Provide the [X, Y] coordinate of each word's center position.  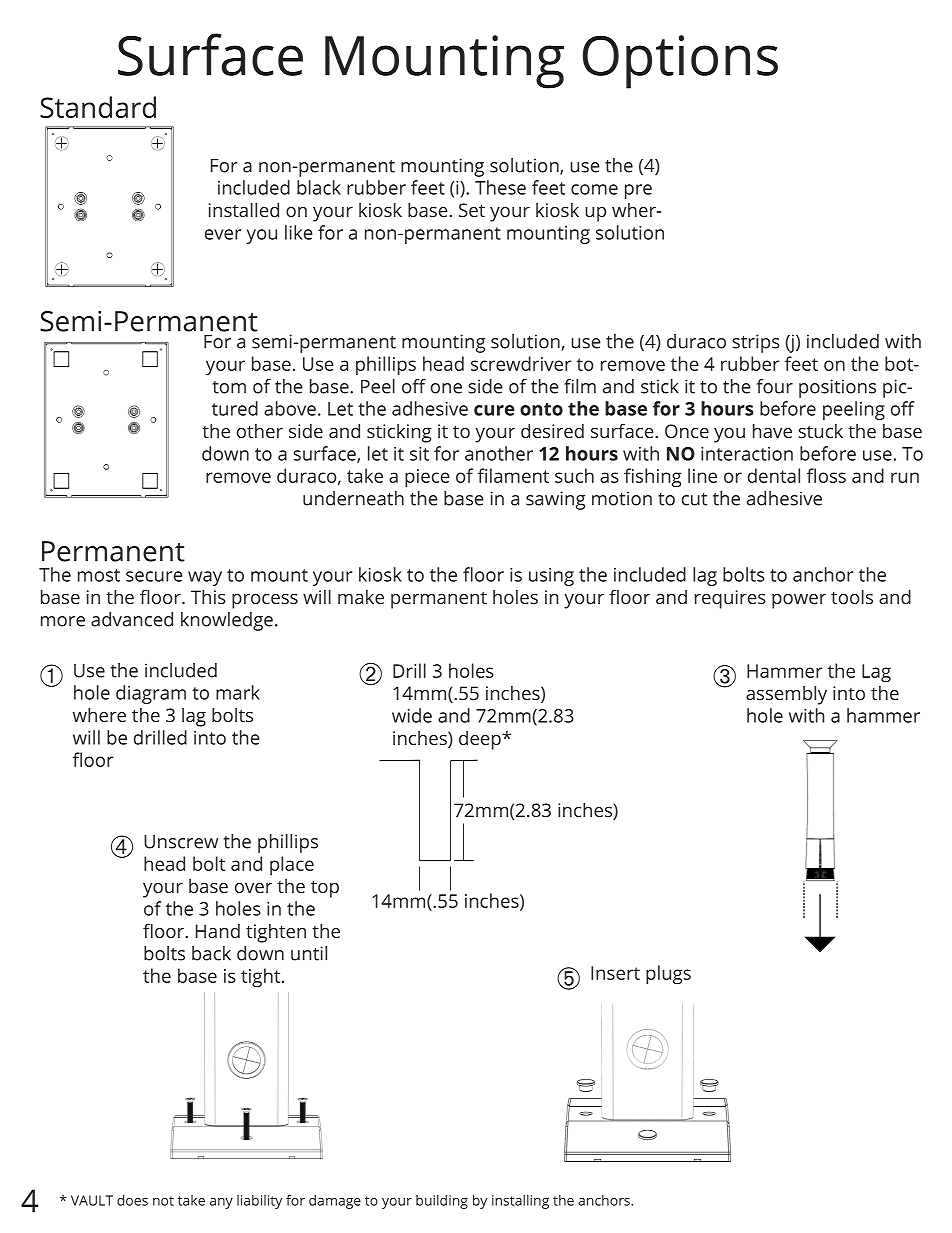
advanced [132, 619]
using [551, 577]
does [132, 1200]
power [799, 601]
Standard [98, 107]
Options [680, 62]
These [500, 187]
